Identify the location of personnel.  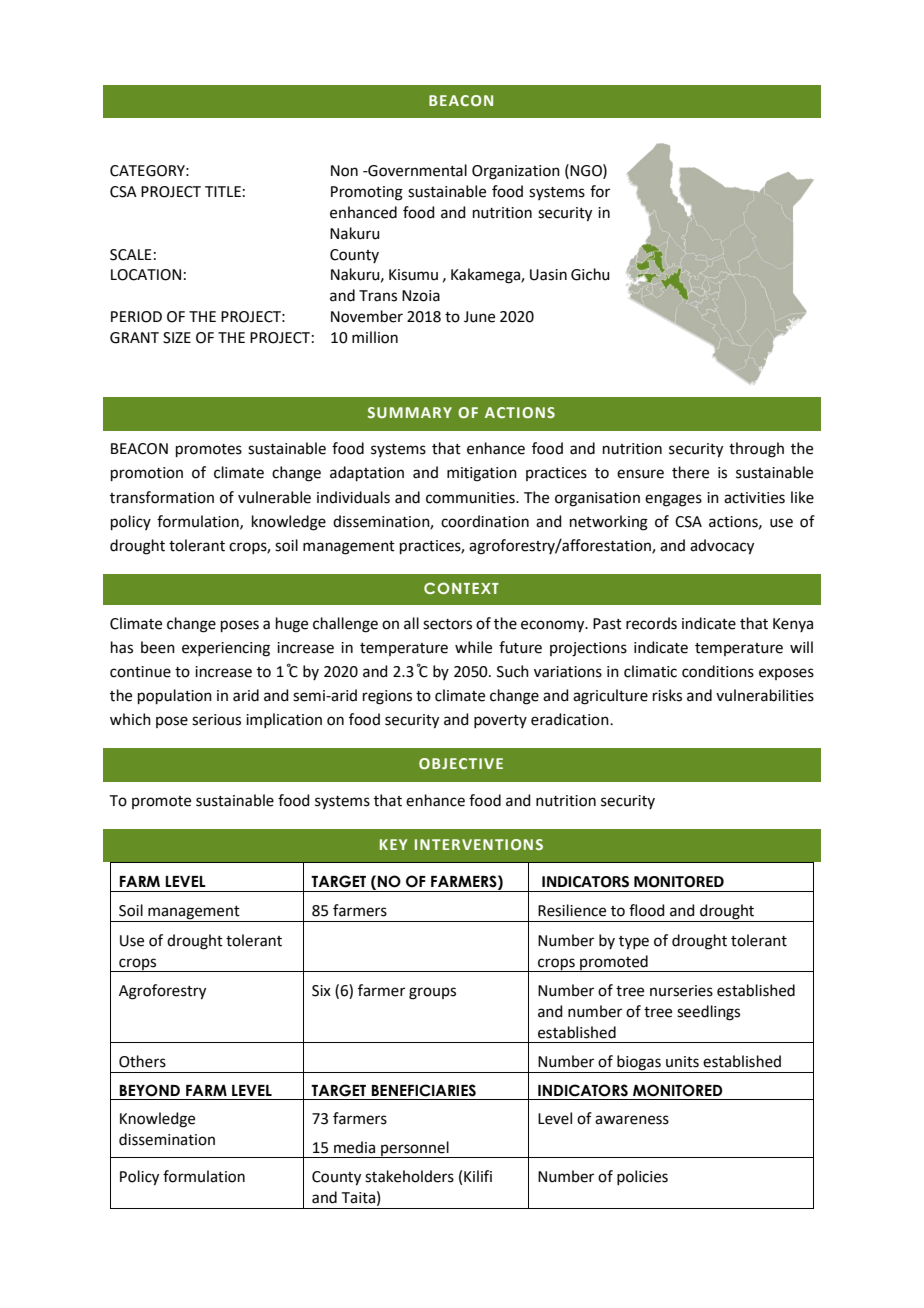
(415, 1149).
